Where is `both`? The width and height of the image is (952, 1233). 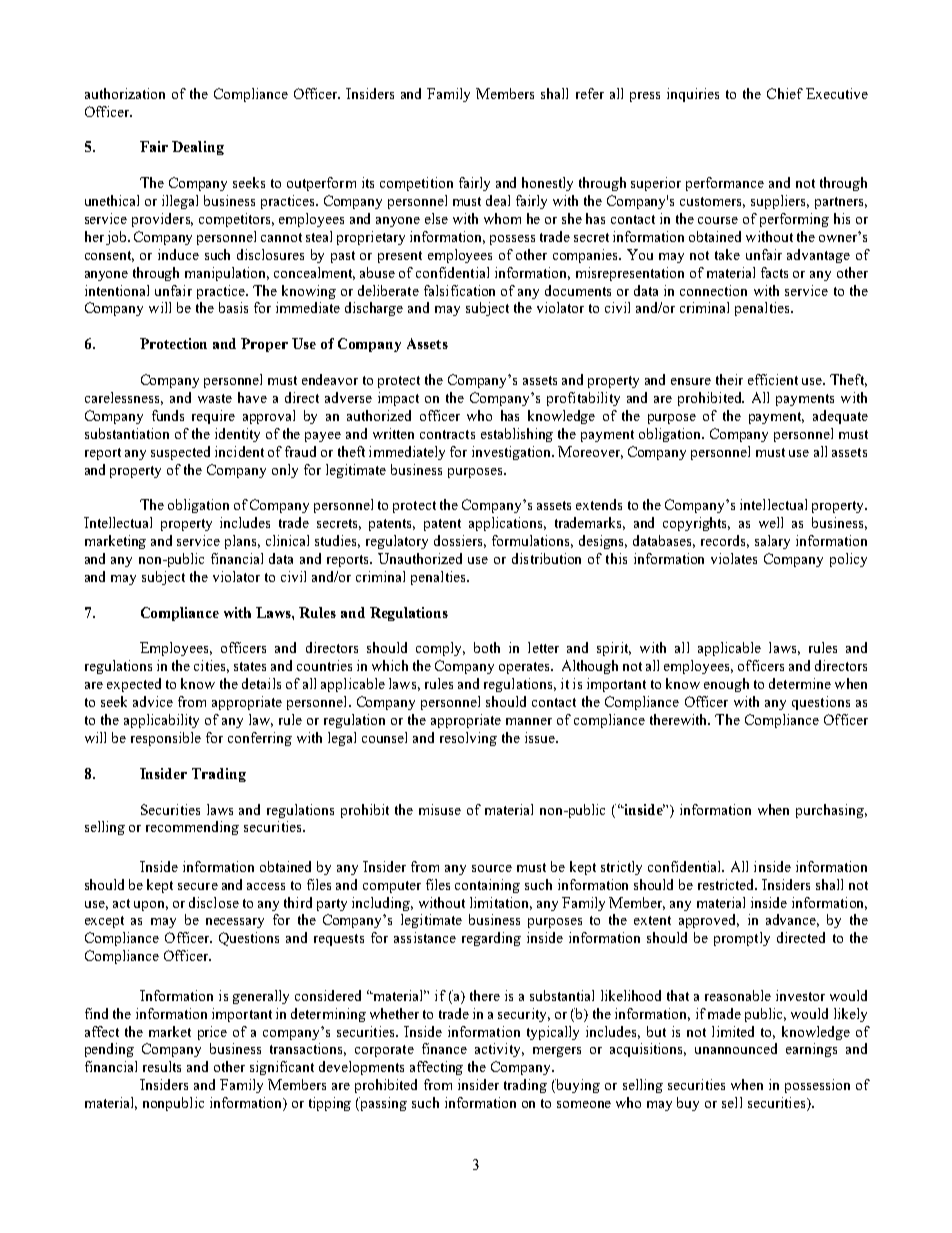 both is located at coordinates (487, 647).
